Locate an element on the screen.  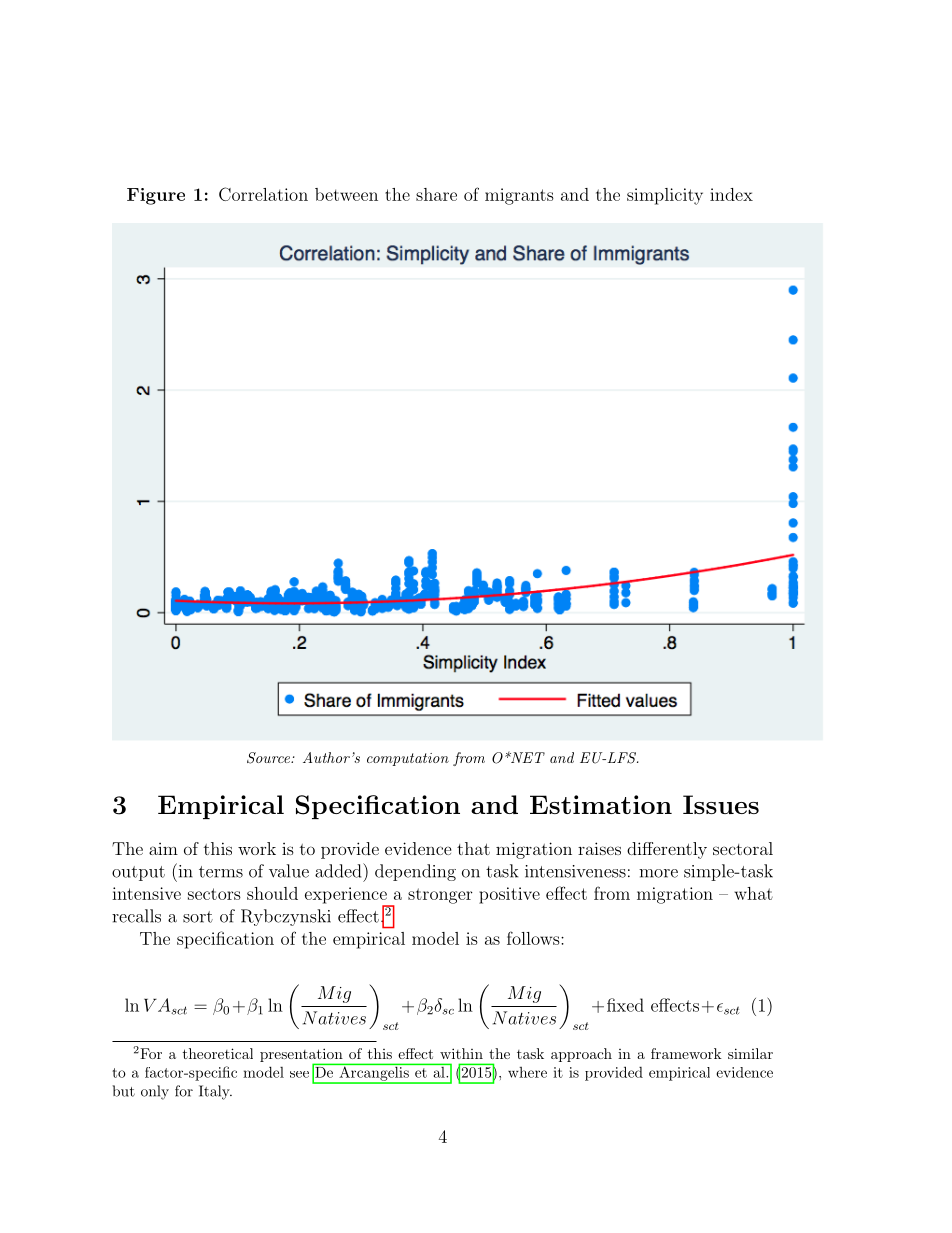
simplicity is located at coordinates (665, 196).
